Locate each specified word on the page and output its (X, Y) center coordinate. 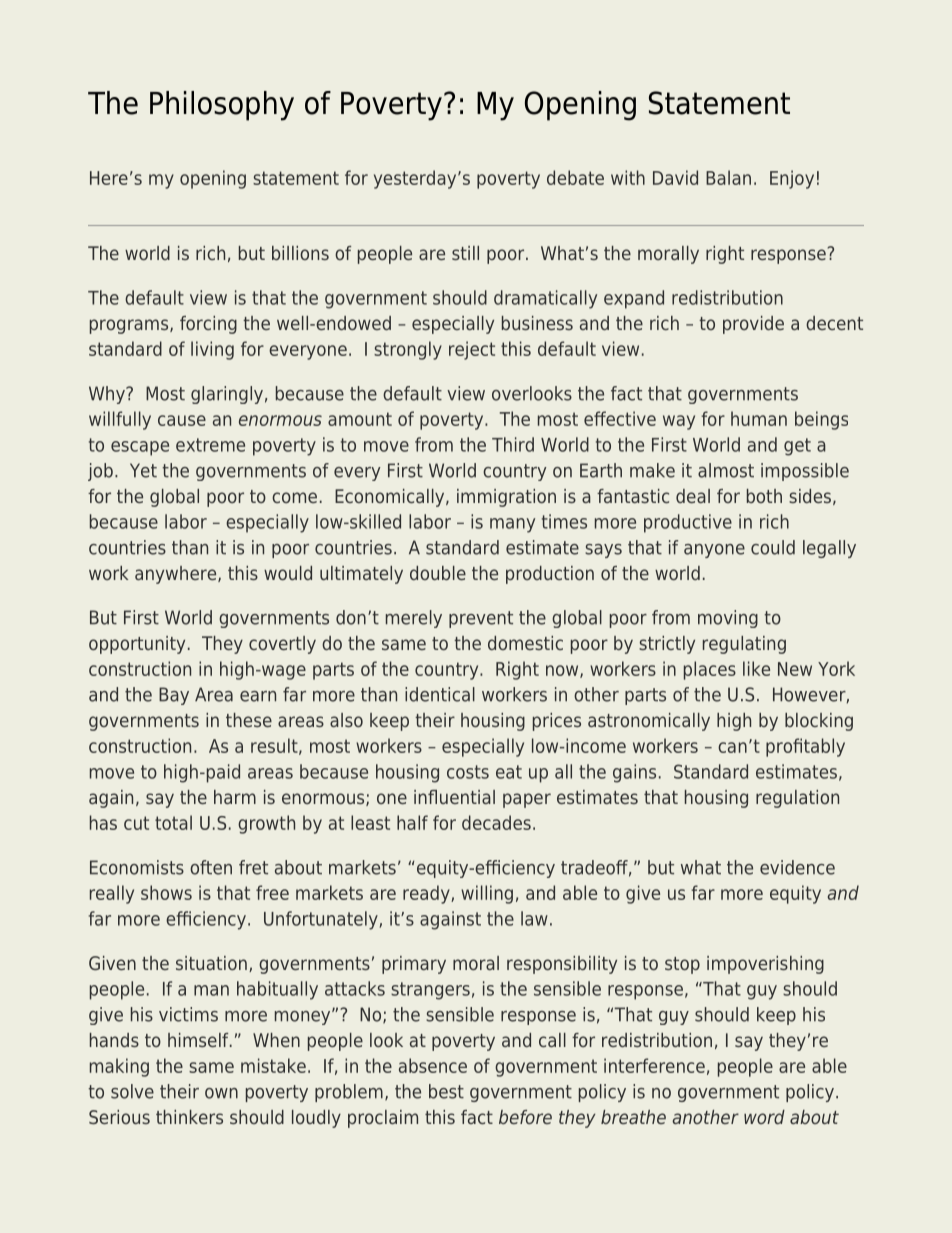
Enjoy (792, 179)
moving (728, 619)
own (221, 1093)
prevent (481, 619)
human (759, 418)
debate (575, 177)
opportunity (137, 645)
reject (472, 350)
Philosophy (222, 106)
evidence (797, 867)
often (211, 867)
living (212, 350)
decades (496, 822)
